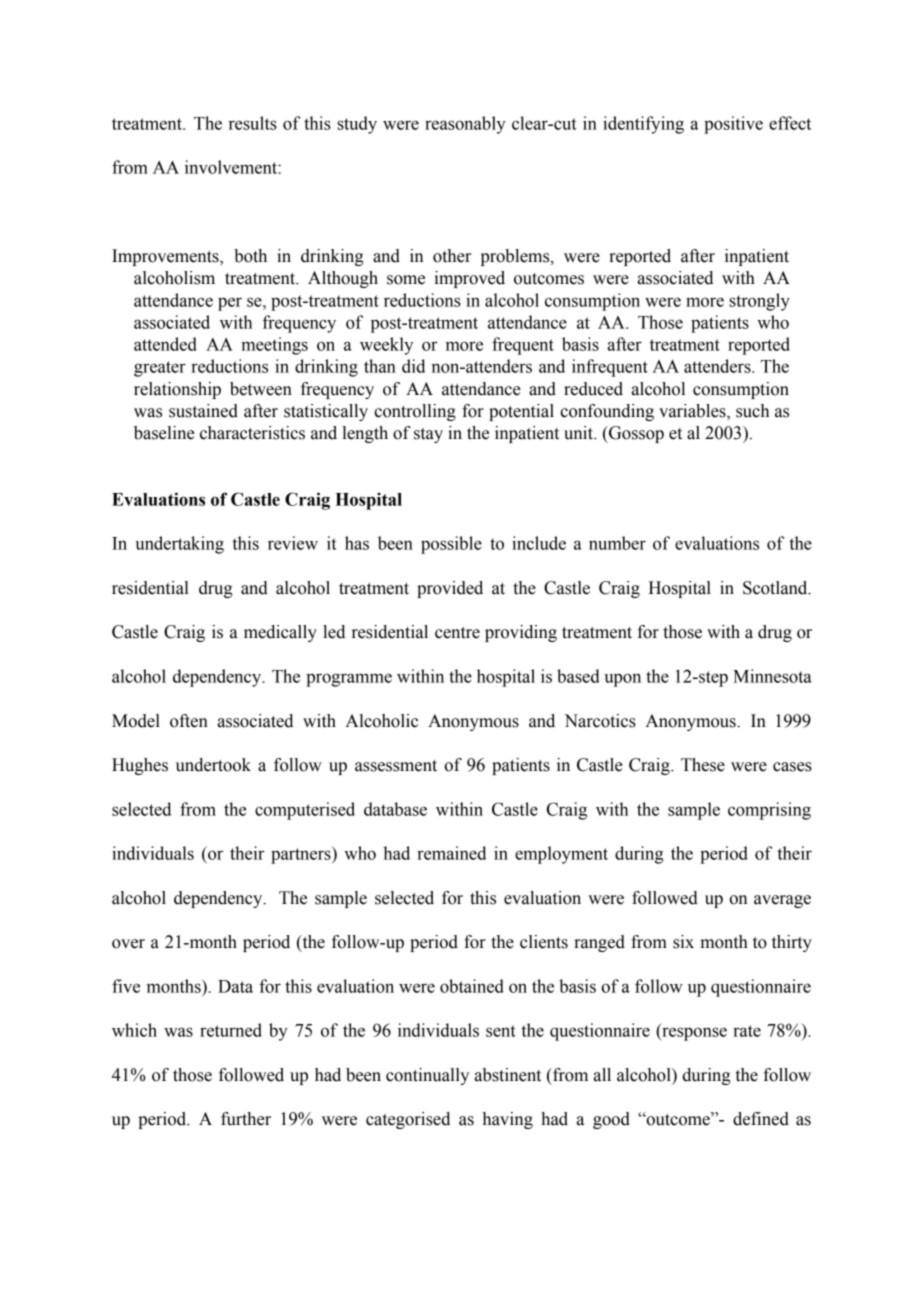 Image resolution: width=924 pixels, height=1308 pixels. Describe the element at coordinates (246, 1119) in the screenshot. I see `further` at that location.
